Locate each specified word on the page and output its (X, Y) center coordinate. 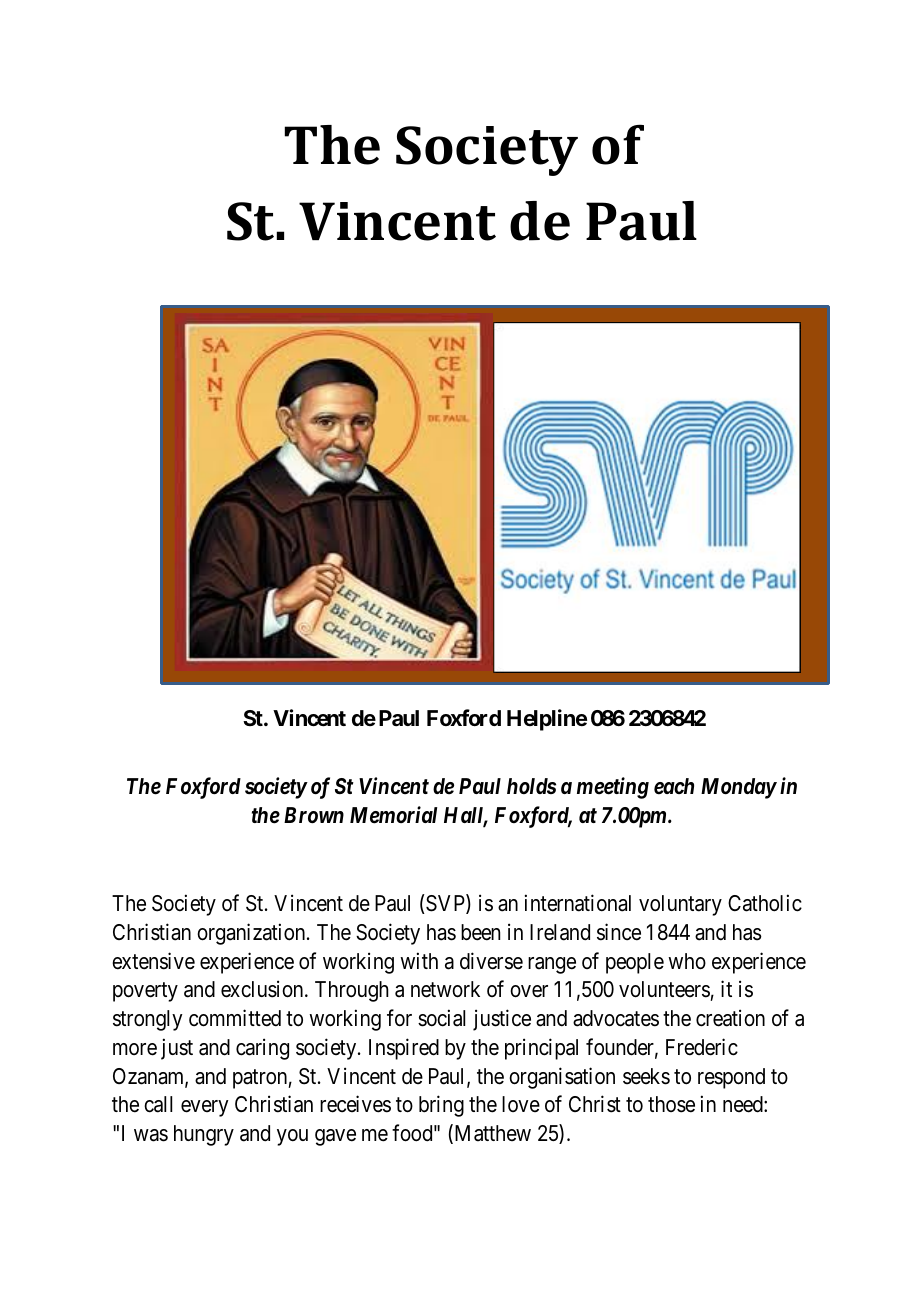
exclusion (263, 989)
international (578, 903)
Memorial (393, 815)
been (480, 932)
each (674, 786)
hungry (204, 1135)
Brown (314, 815)
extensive (153, 961)
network (445, 989)
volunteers (665, 991)
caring (262, 1049)
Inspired (404, 1049)
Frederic (702, 1047)
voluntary (680, 905)
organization (252, 934)
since (619, 932)
